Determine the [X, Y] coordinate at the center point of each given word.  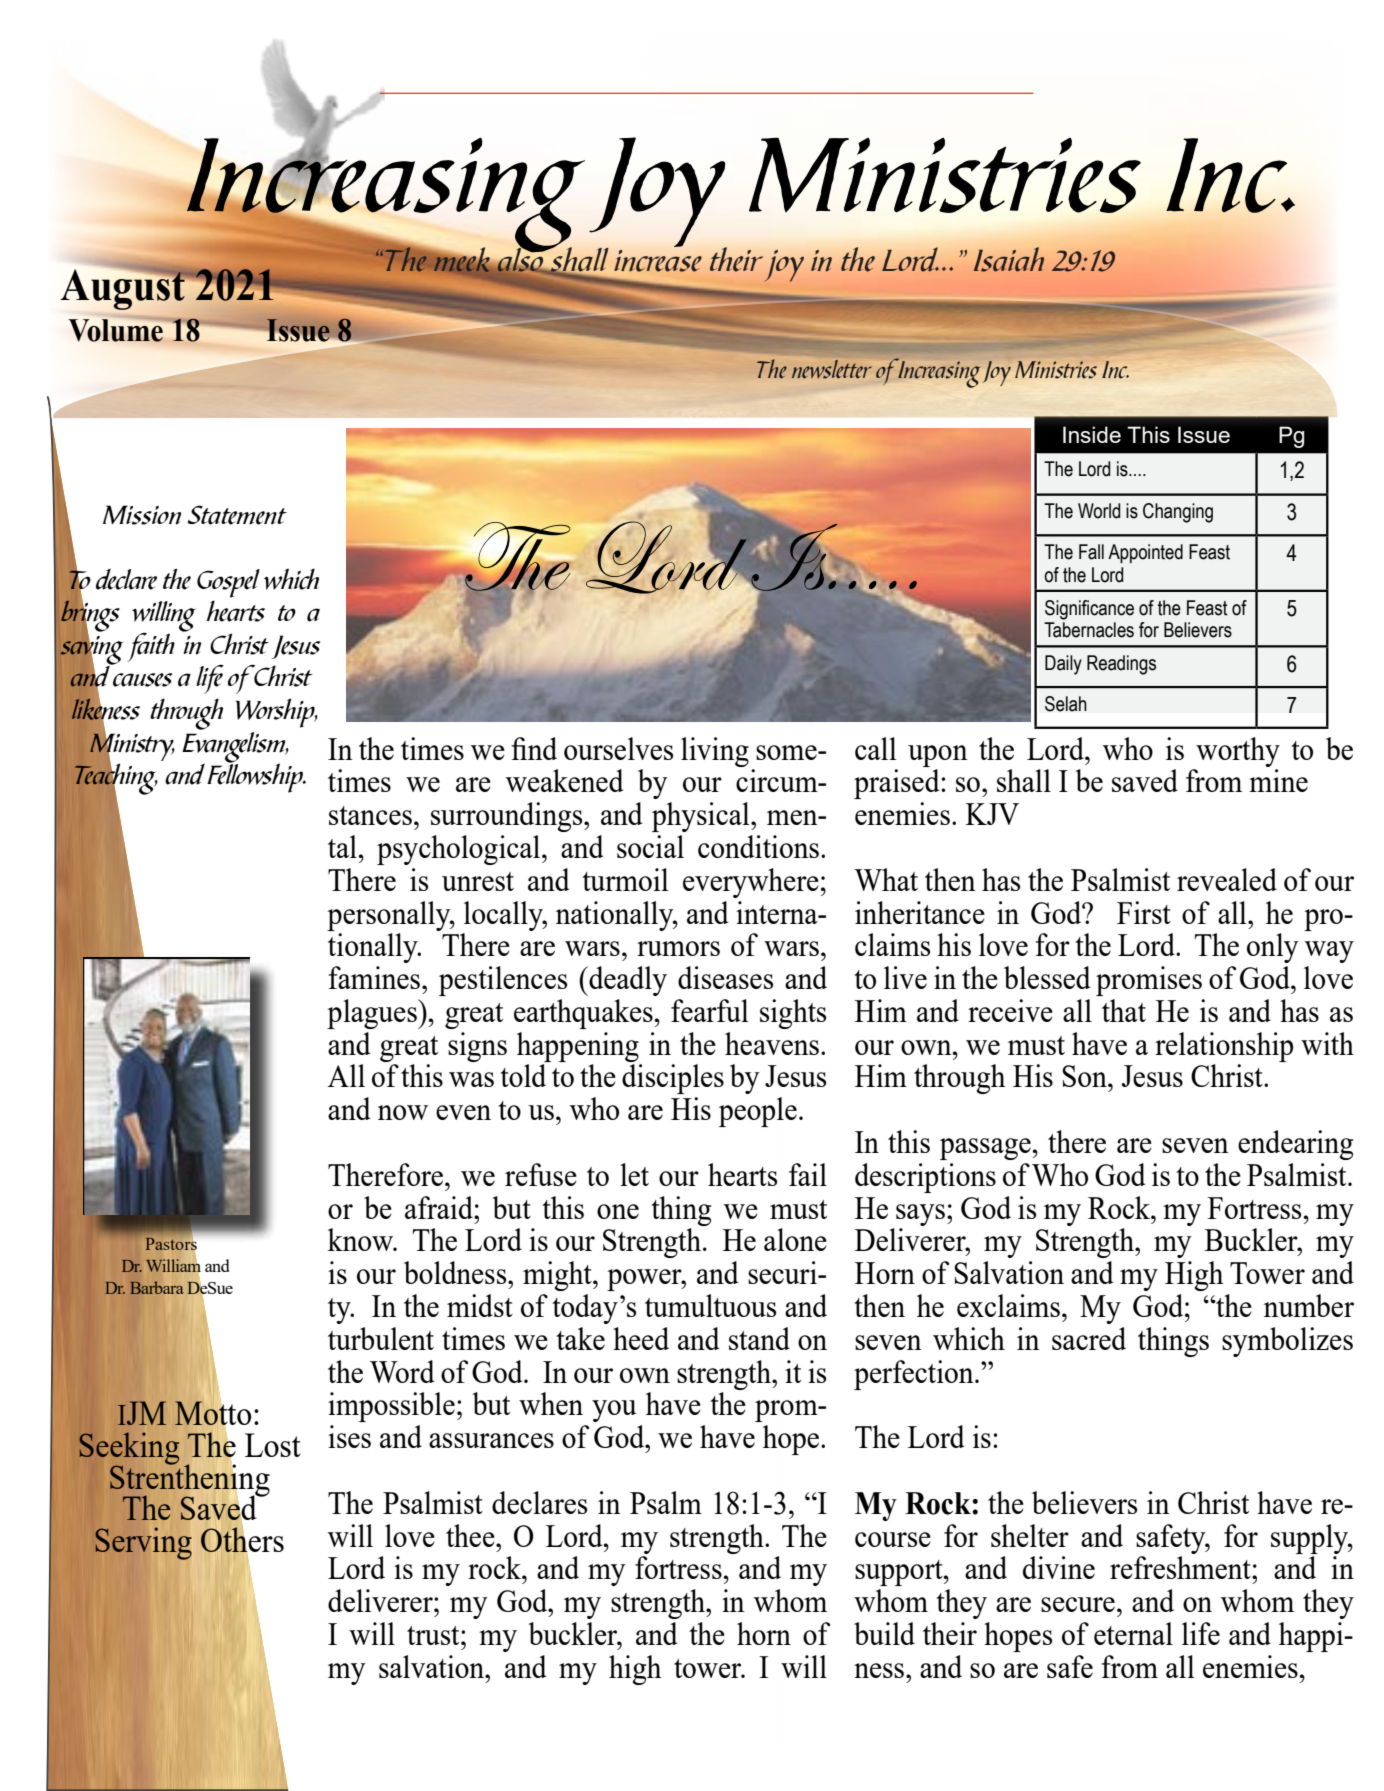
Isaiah [1009, 259]
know [362, 1239]
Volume [117, 329]
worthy [1238, 752]
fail [808, 1174]
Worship [276, 713]
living [715, 752]
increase [658, 261]
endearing [1295, 1145]
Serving [144, 1544]
